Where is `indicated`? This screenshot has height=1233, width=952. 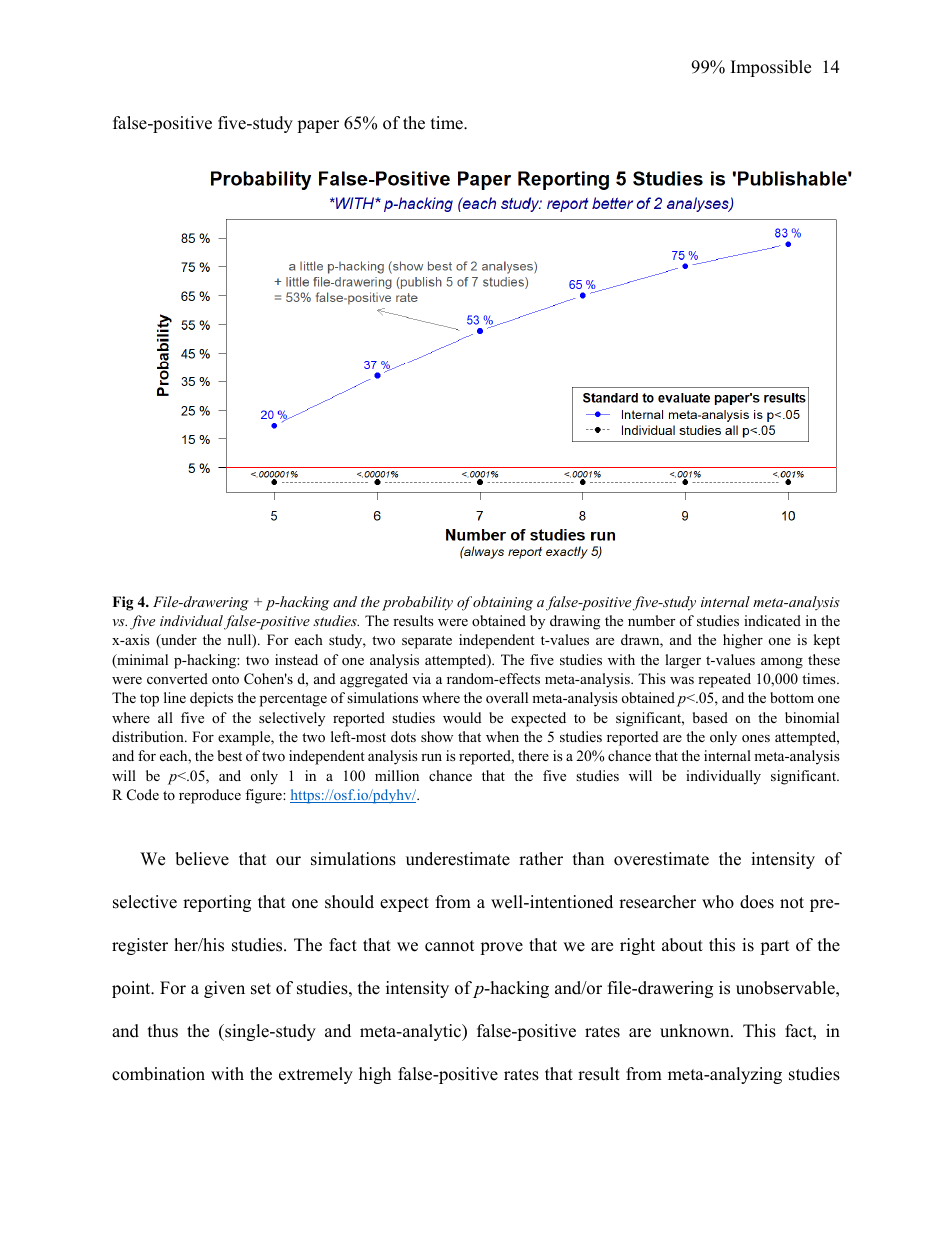
indicated is located at coordinates (772, 620).
